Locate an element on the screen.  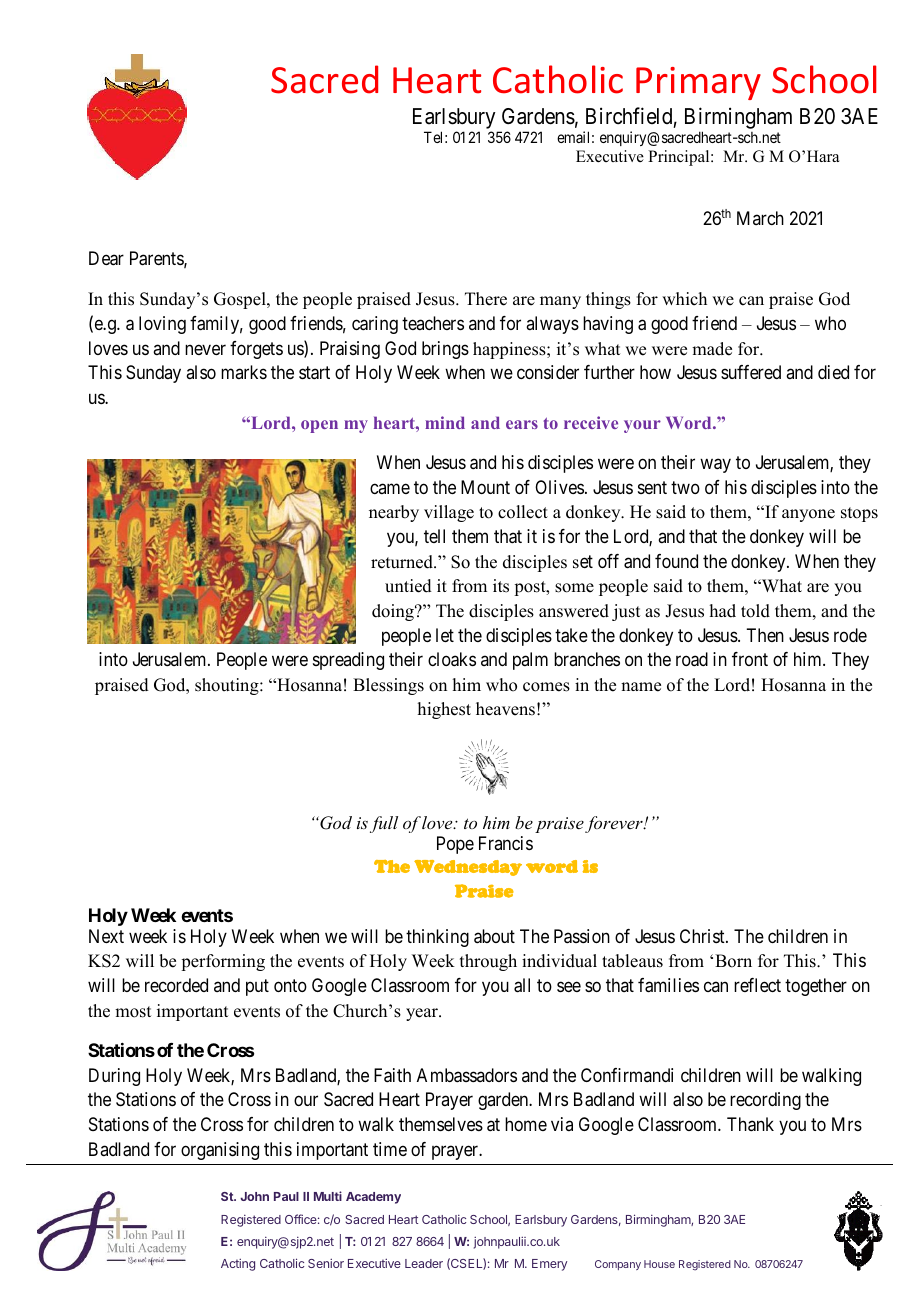
March is located at coordinates (760, 218).
